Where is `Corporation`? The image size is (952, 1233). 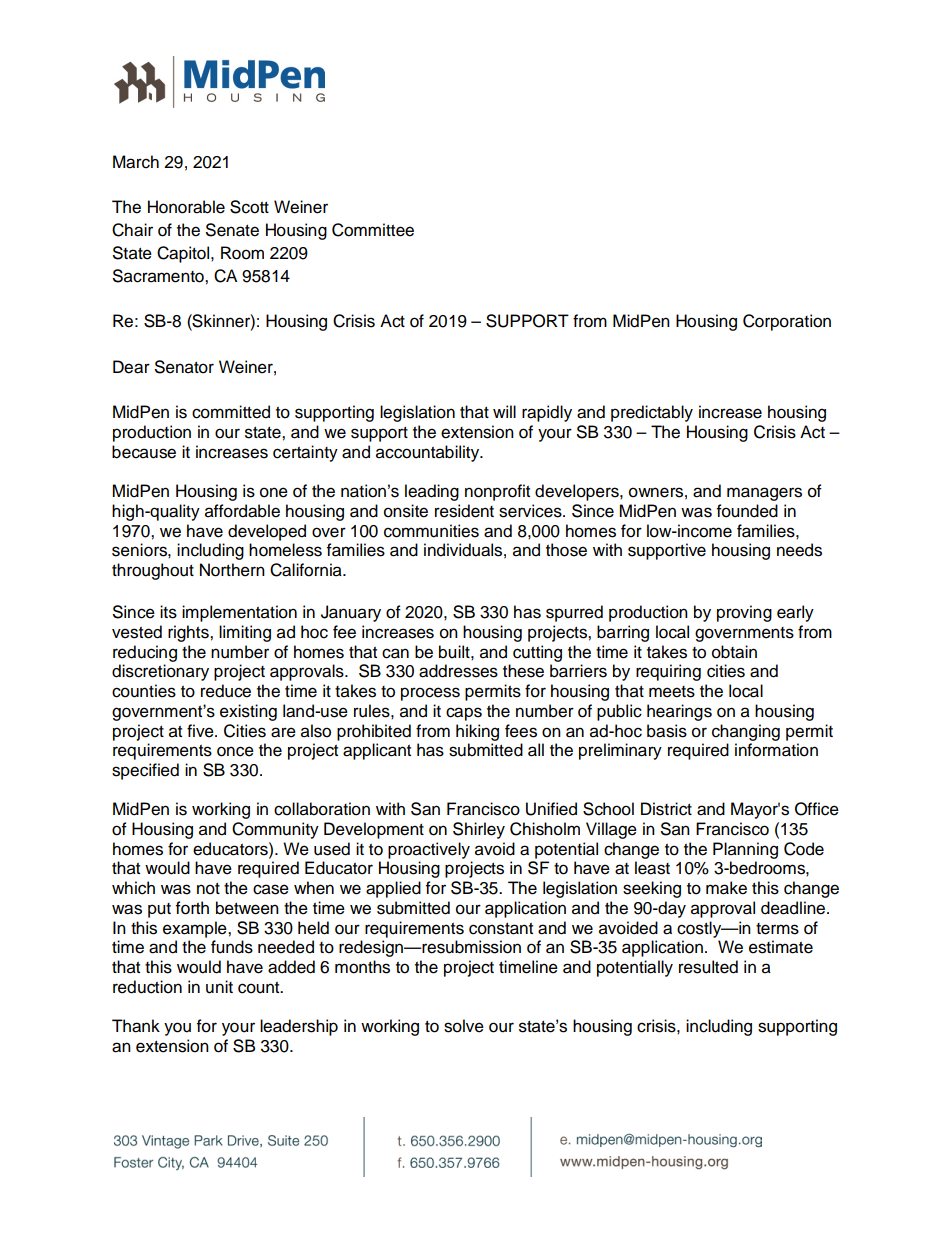 Corporation is located at coordinates (787, 322).
